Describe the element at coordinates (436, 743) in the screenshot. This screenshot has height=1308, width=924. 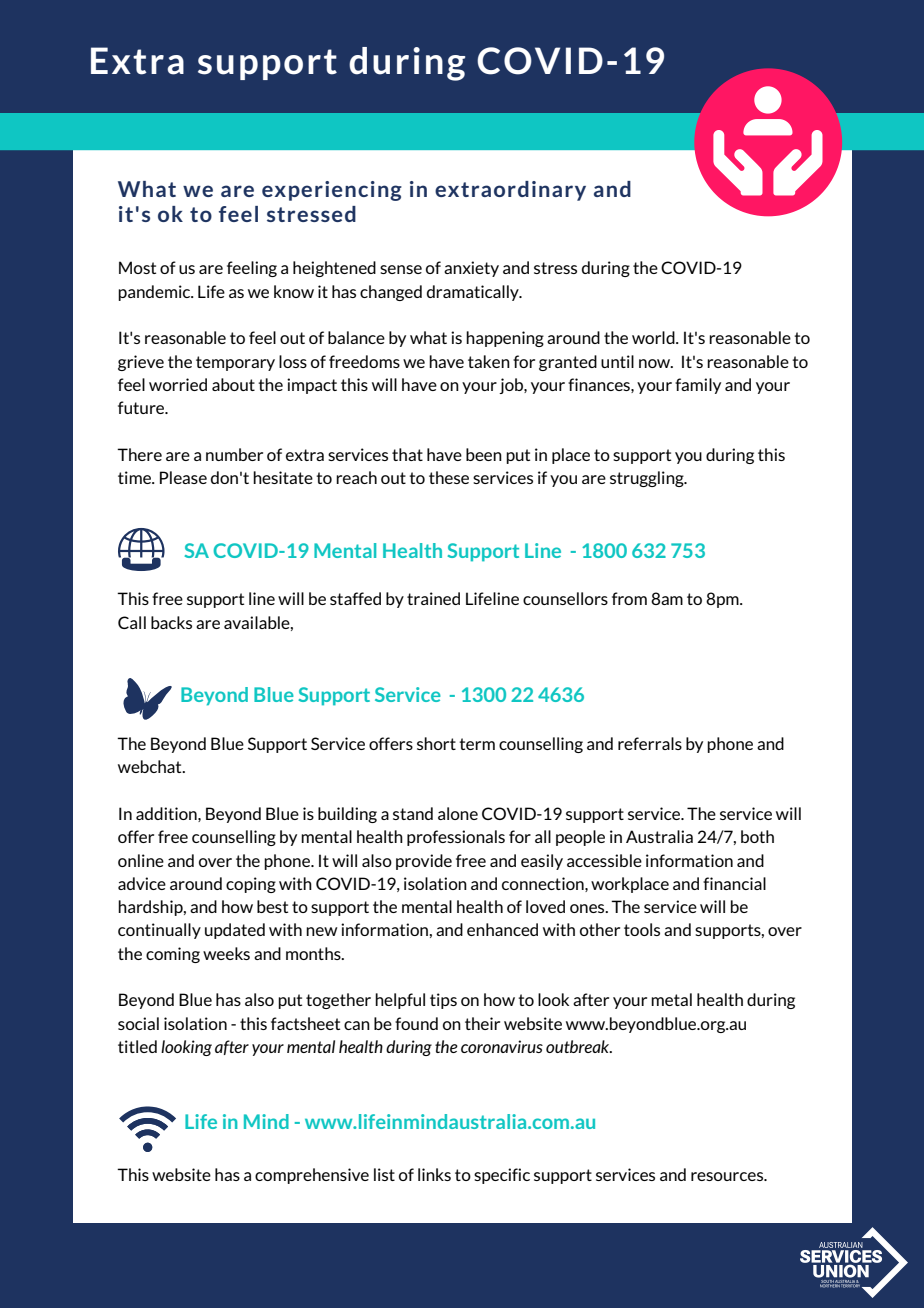
I see `short` at that location.
